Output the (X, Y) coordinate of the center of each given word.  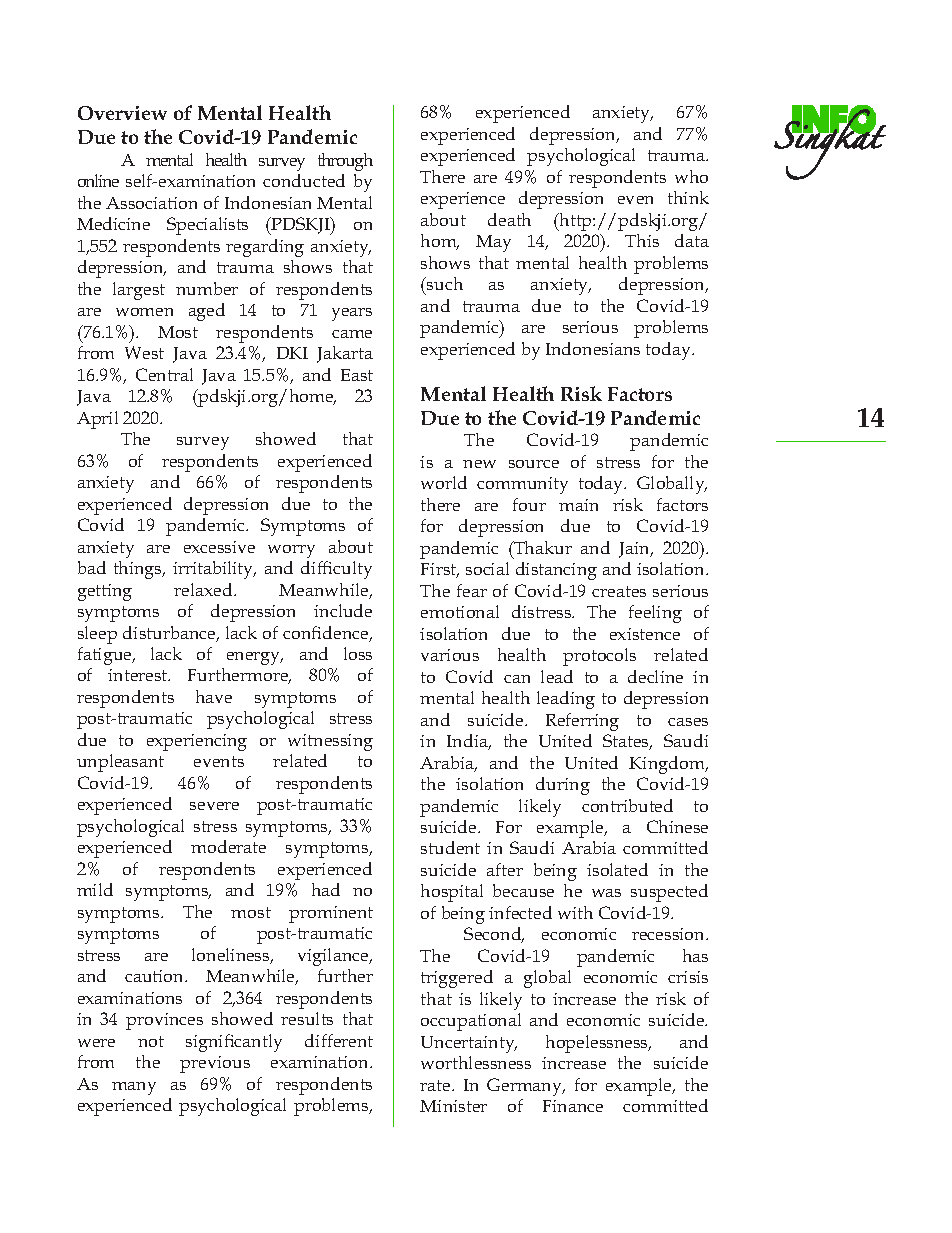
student (450, 847)
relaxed (204, 589)
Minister (453, 1106)
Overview (122, 113)
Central (164, 374)
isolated (617, 869)
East (357, 375)
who (691, 176)
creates (619, 591)
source (534, 464)
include (343, 610)
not (151, 1041)
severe (214, 806)
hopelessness (598, 1044)
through (345, 162)
